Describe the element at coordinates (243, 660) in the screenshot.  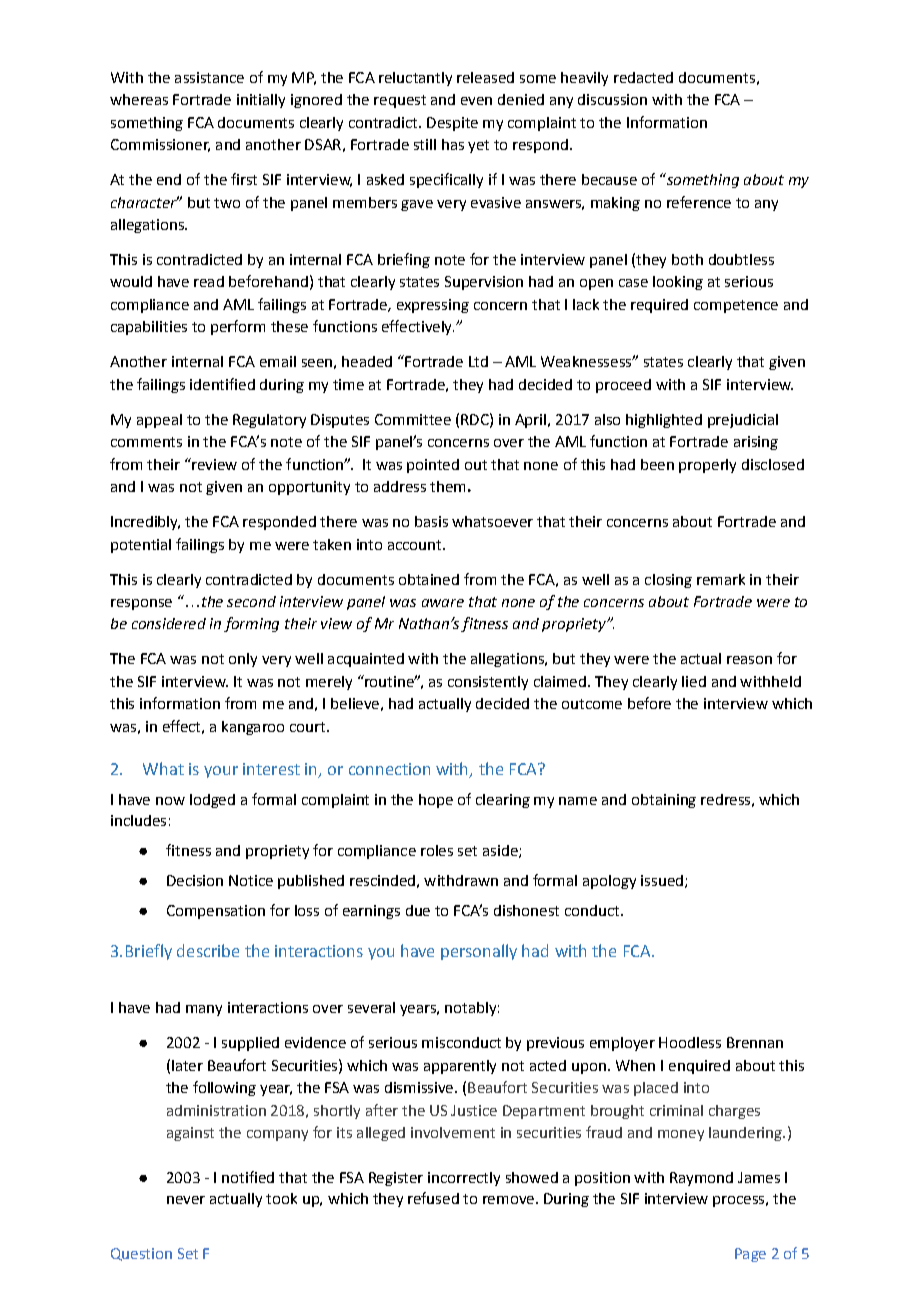
I see `only` at that location.
